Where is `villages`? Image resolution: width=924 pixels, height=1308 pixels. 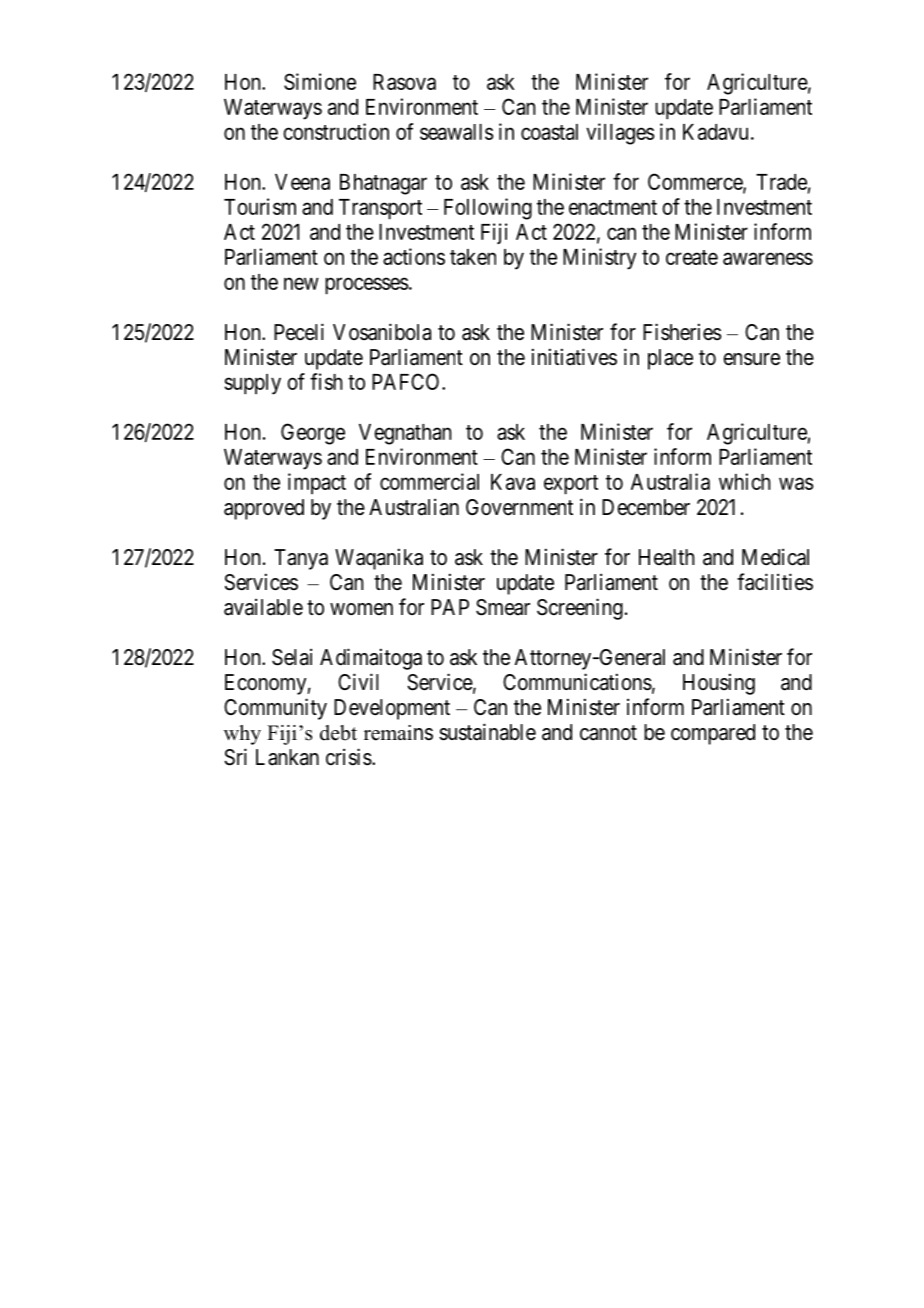
villages is located at coordinates (620, 134).
